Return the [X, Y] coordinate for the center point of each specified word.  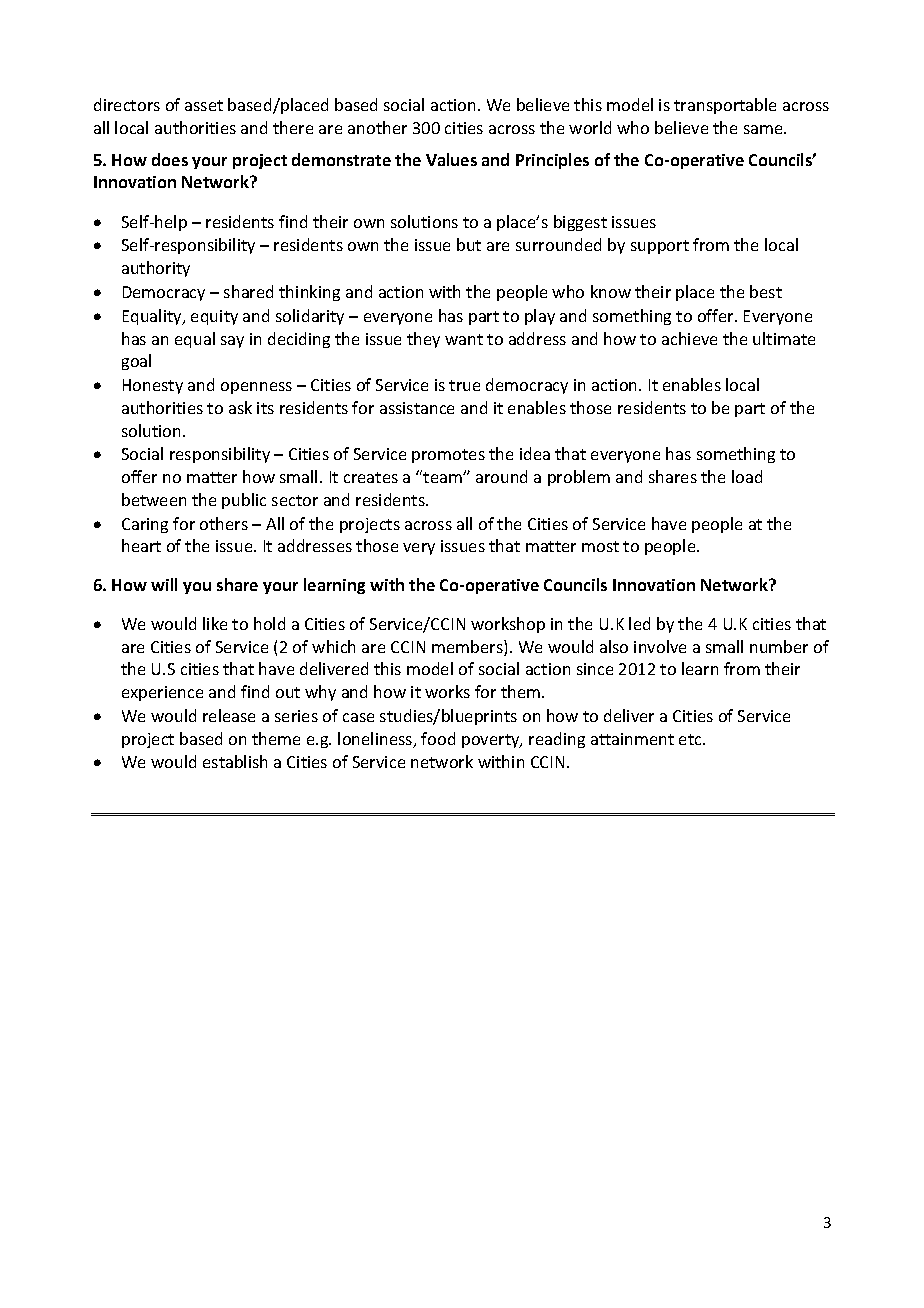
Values [451, 159]
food [438, 738]
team [443, 477]
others [224, 523]
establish [235, 761]
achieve [689, 338]
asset [204, 105]
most [600, 546]
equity [214, 317]
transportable [725, 106]
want [464, 339]
